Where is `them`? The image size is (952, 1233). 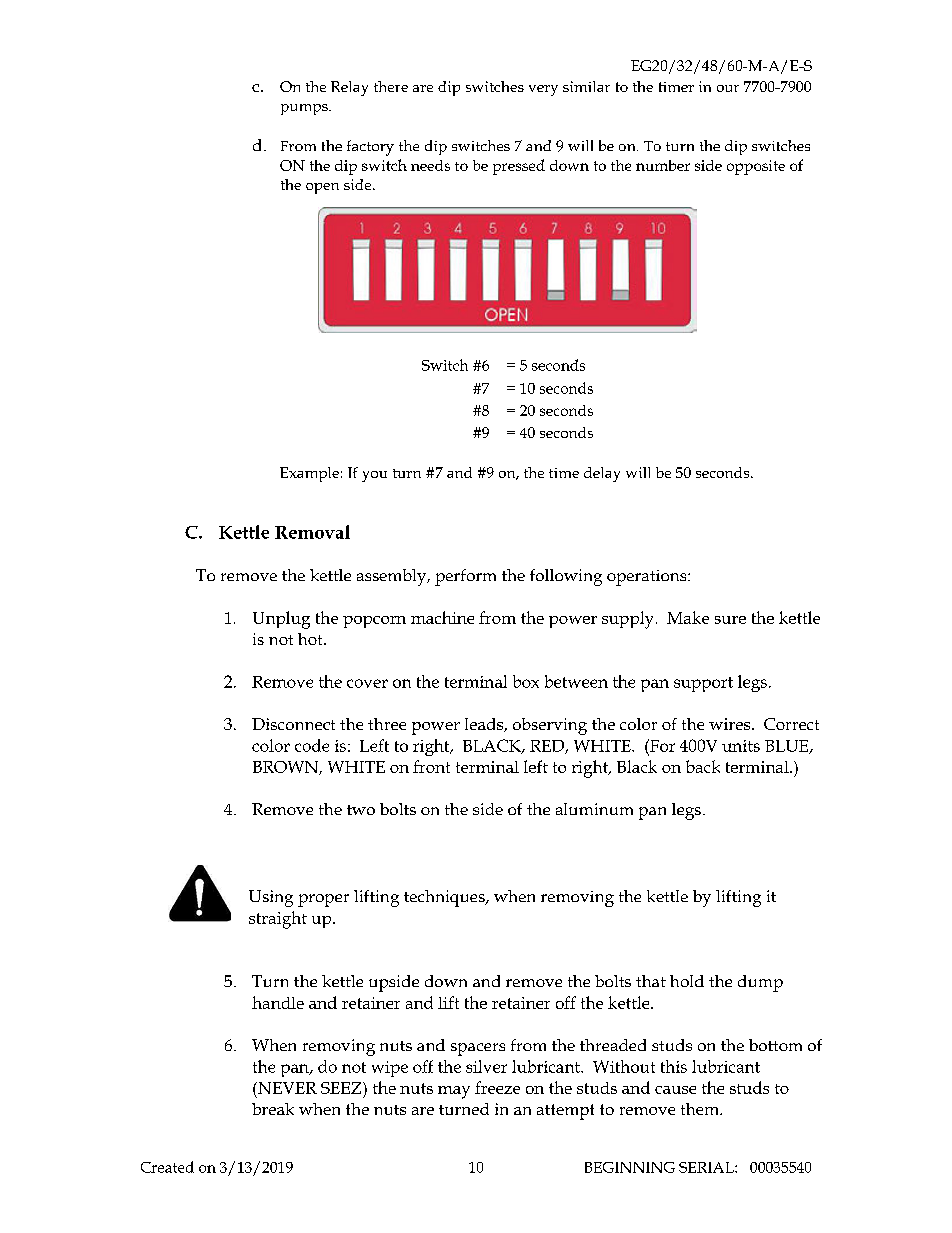 them is located at coordinates (701, 1109).
